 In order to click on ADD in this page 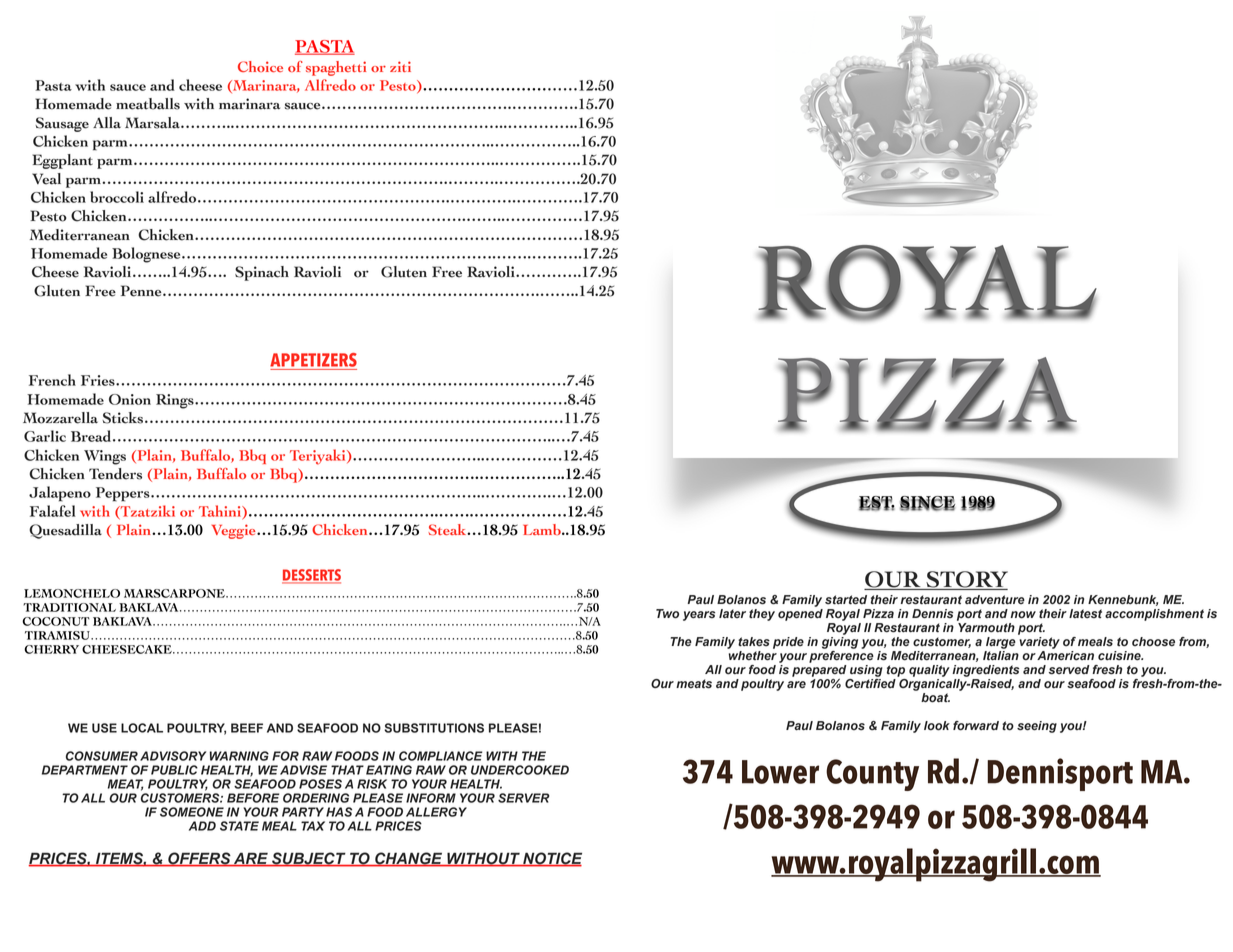, I will do `click(202, 826)`.
